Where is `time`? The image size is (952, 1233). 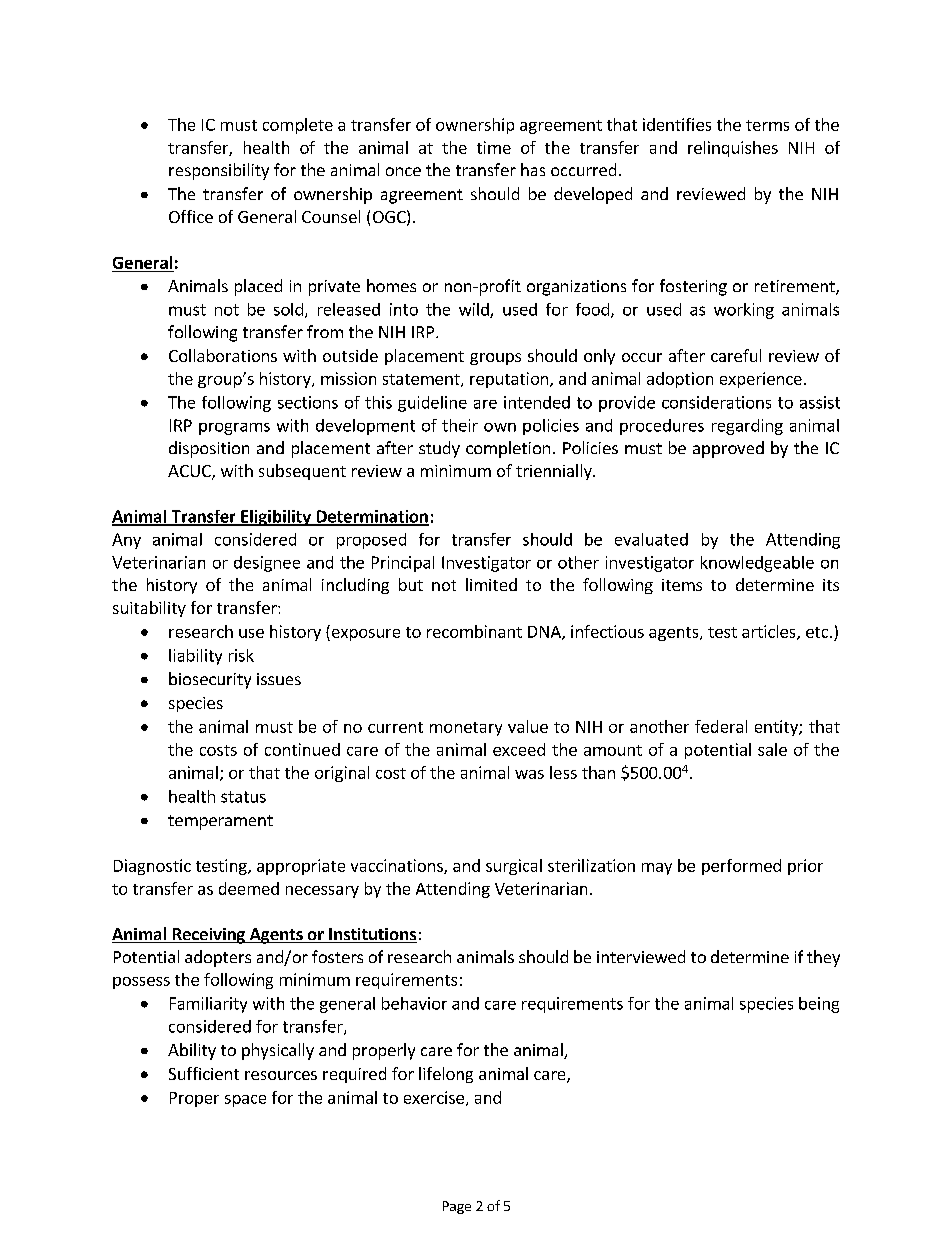 time is located at coordinates (494, 147).
